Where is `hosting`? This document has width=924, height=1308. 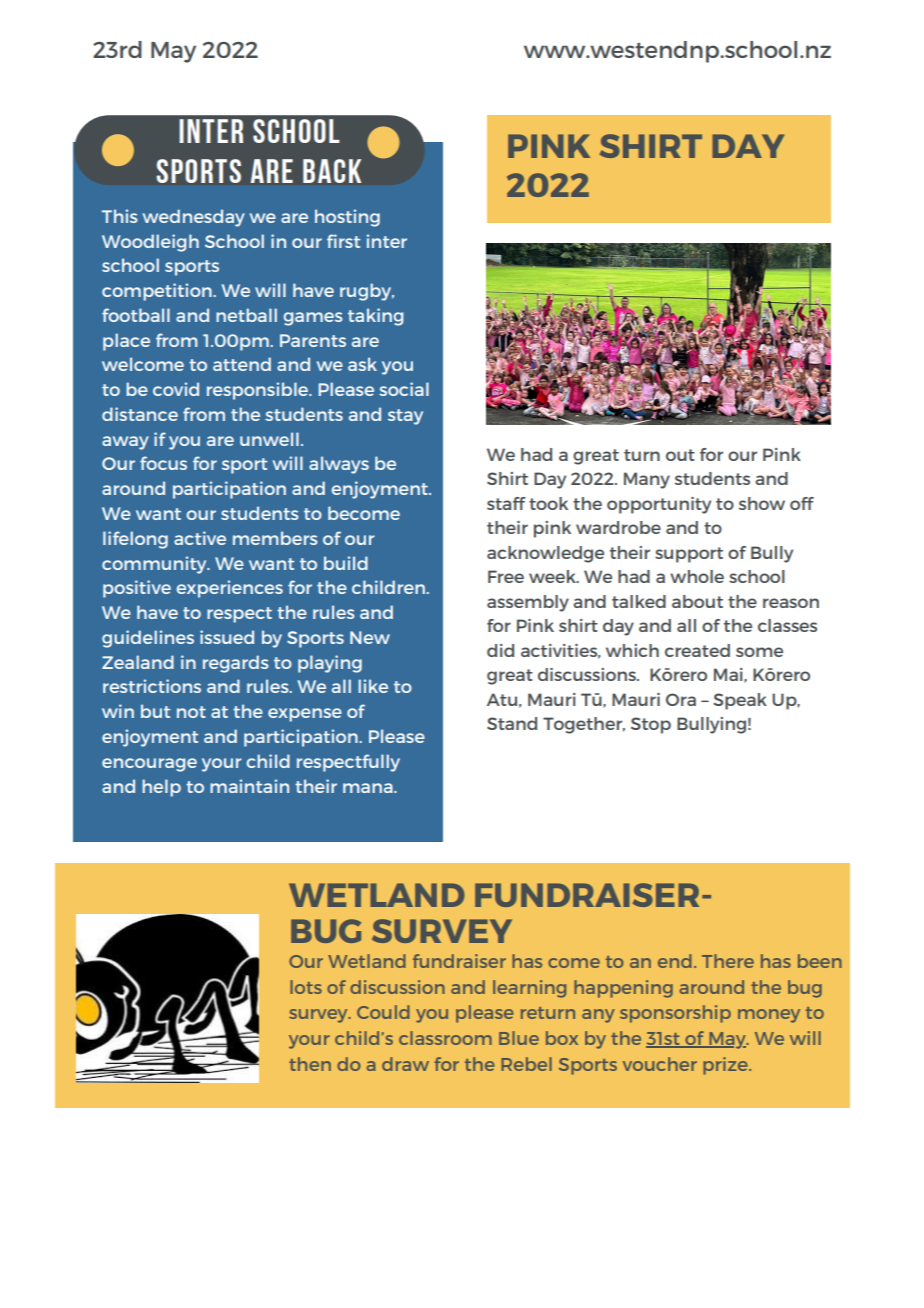 hosting is located at coordinates (347, 218).
